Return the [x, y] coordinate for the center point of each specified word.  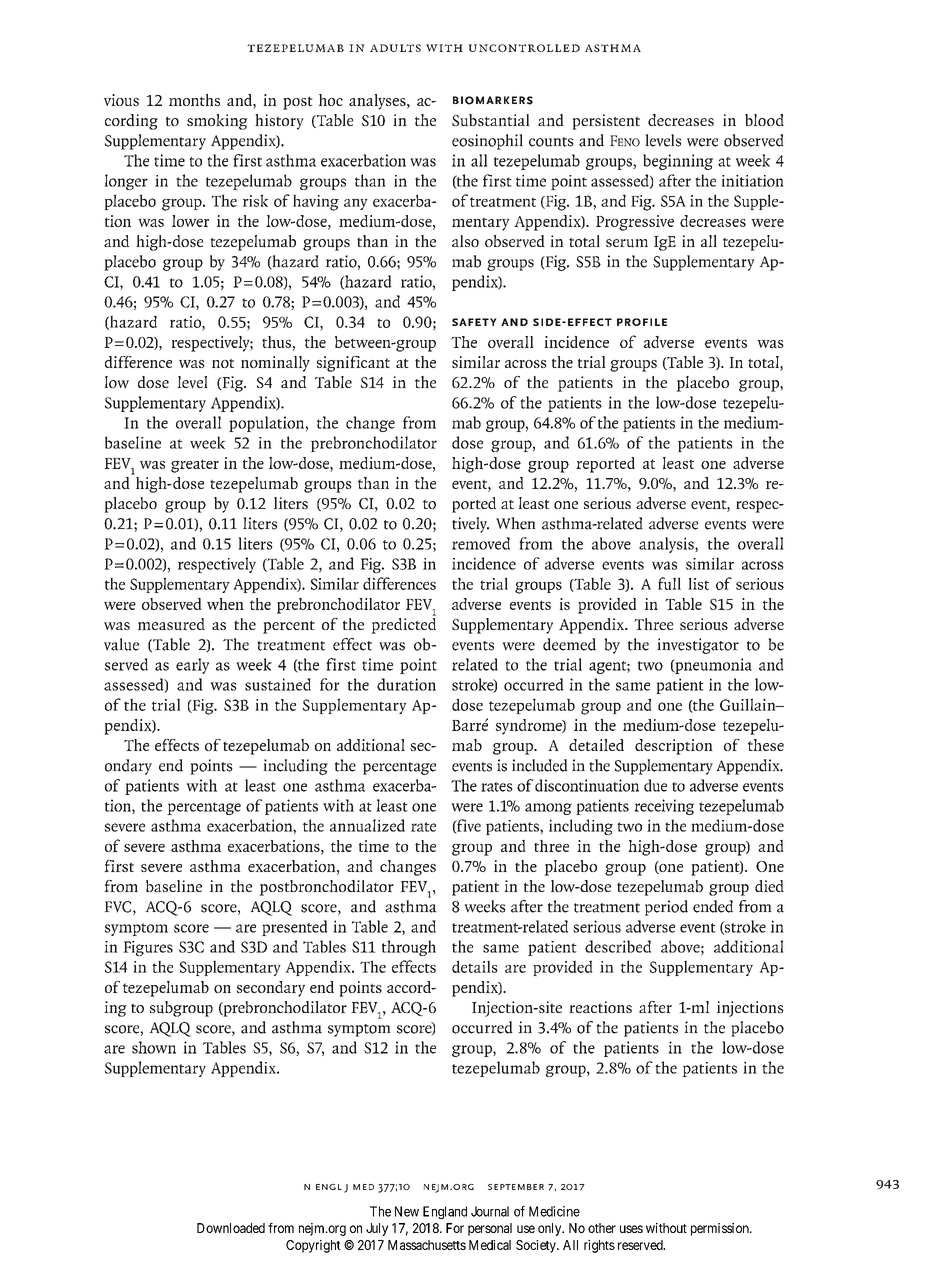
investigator [698, 646]
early [193, 666]
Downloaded [231, 1228]
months [194, 100]
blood [764, 120]
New [407, 1211]
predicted [403, 626]
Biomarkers [493, 100]
